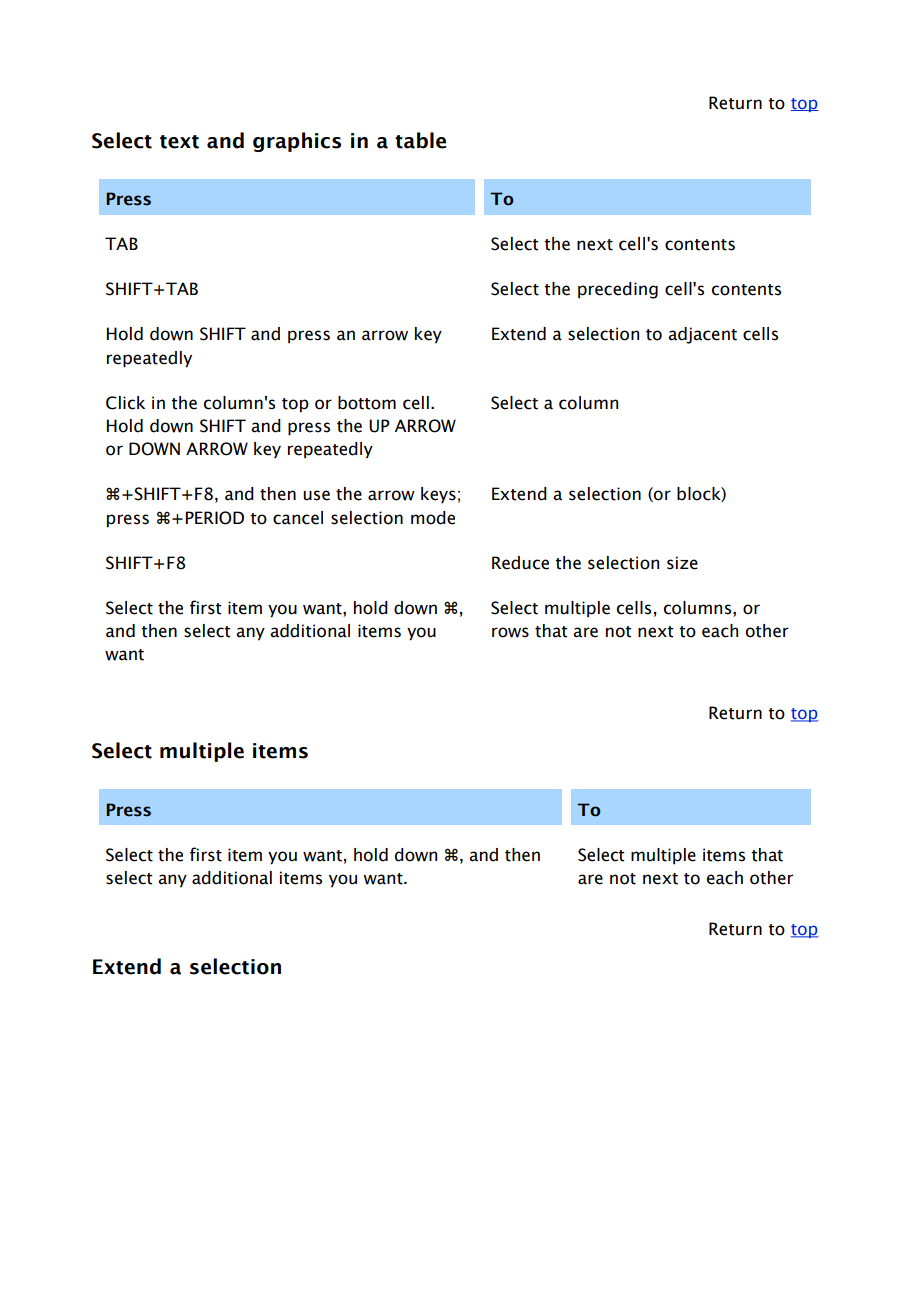  What do you see at coordinates (367, 403) in the page?
I see `bottom` at bounding box center [367, 403].
